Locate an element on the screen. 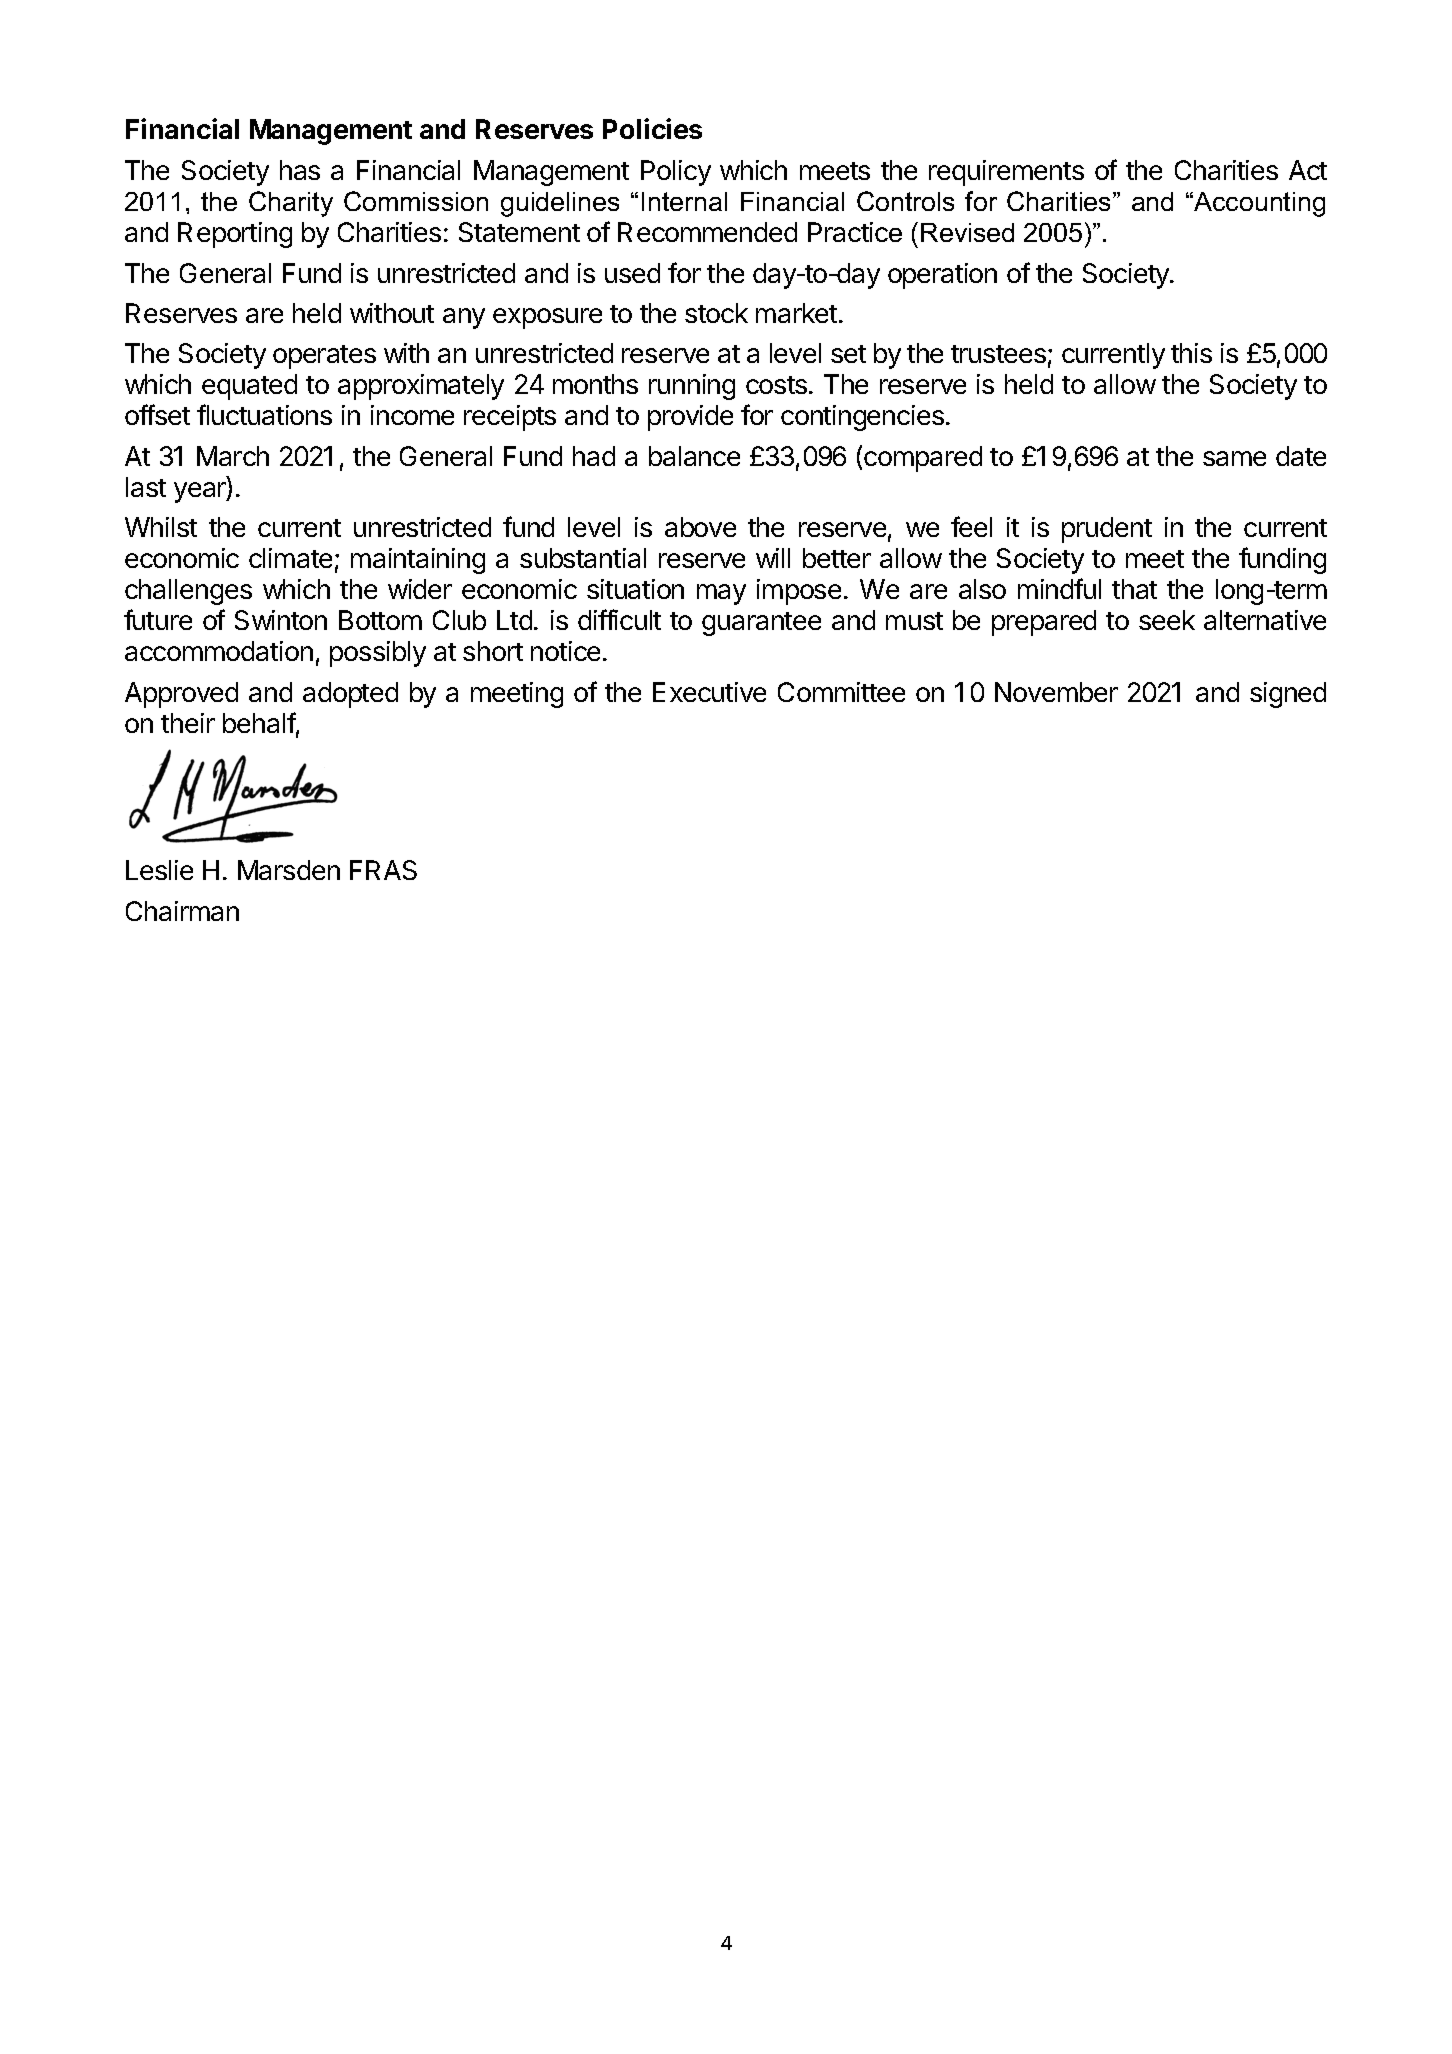 The height and width of the screenshot is (2054, 1452). Chairman is located at coordinates (182, 911).
